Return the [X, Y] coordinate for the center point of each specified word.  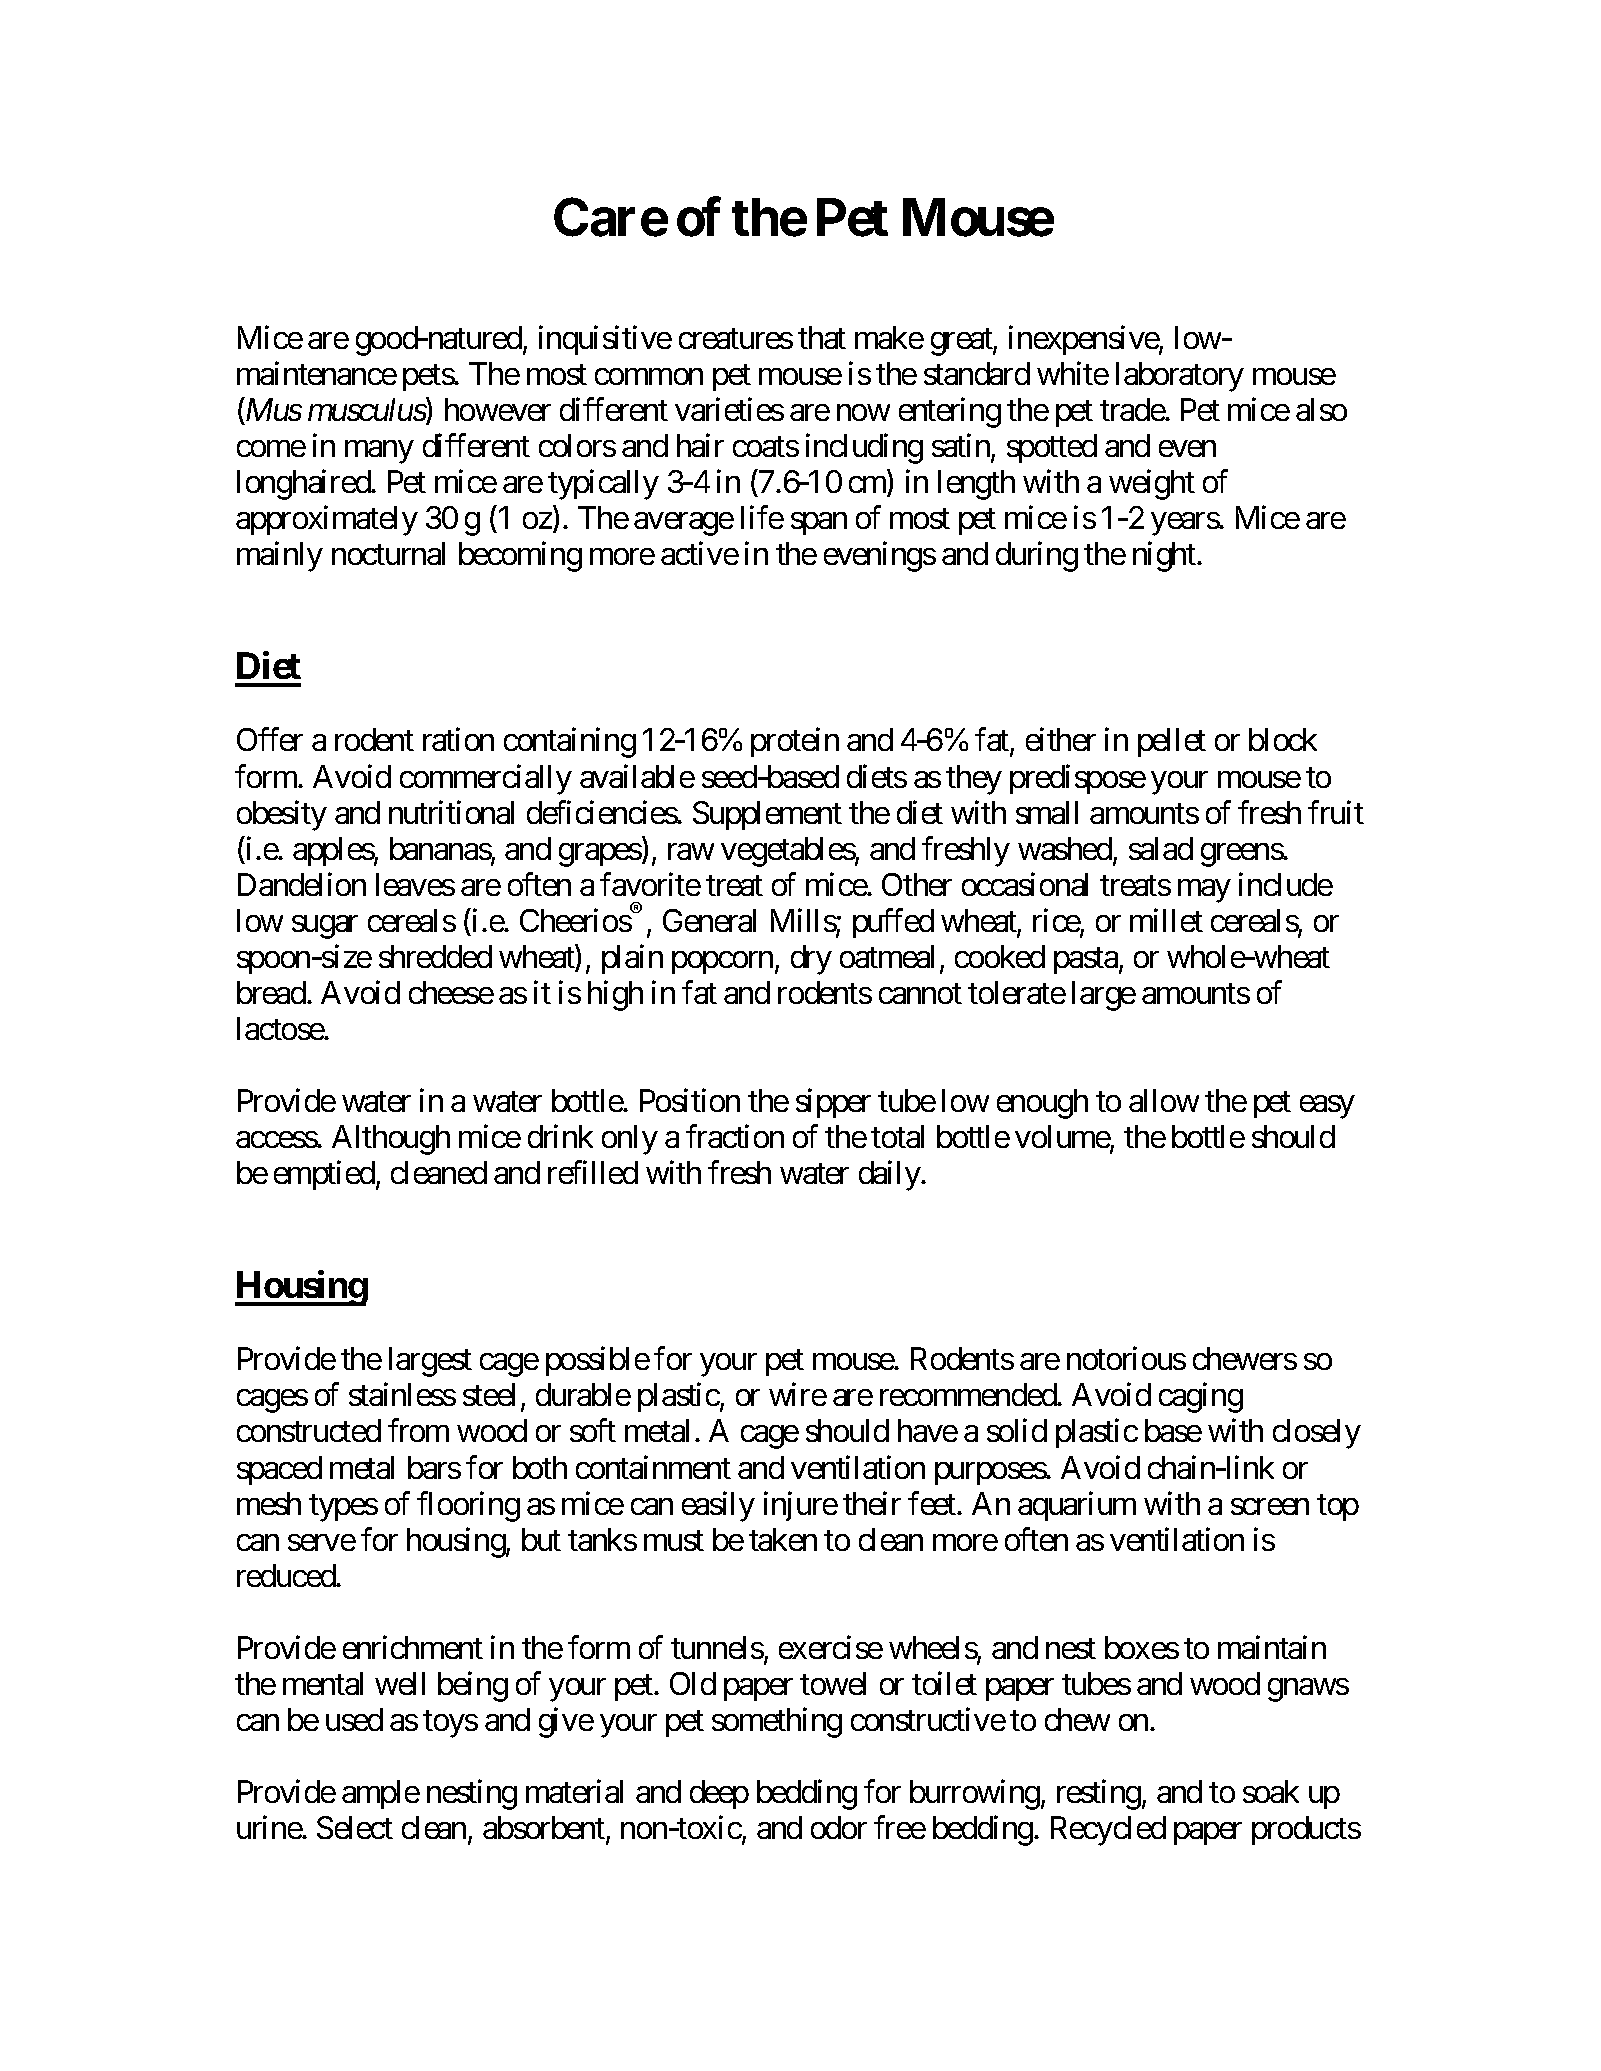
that [822, 337]
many [379, 452]
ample [381, 1794]
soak [1271, 1791]
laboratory [1180, 377]
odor [839, 1827]
